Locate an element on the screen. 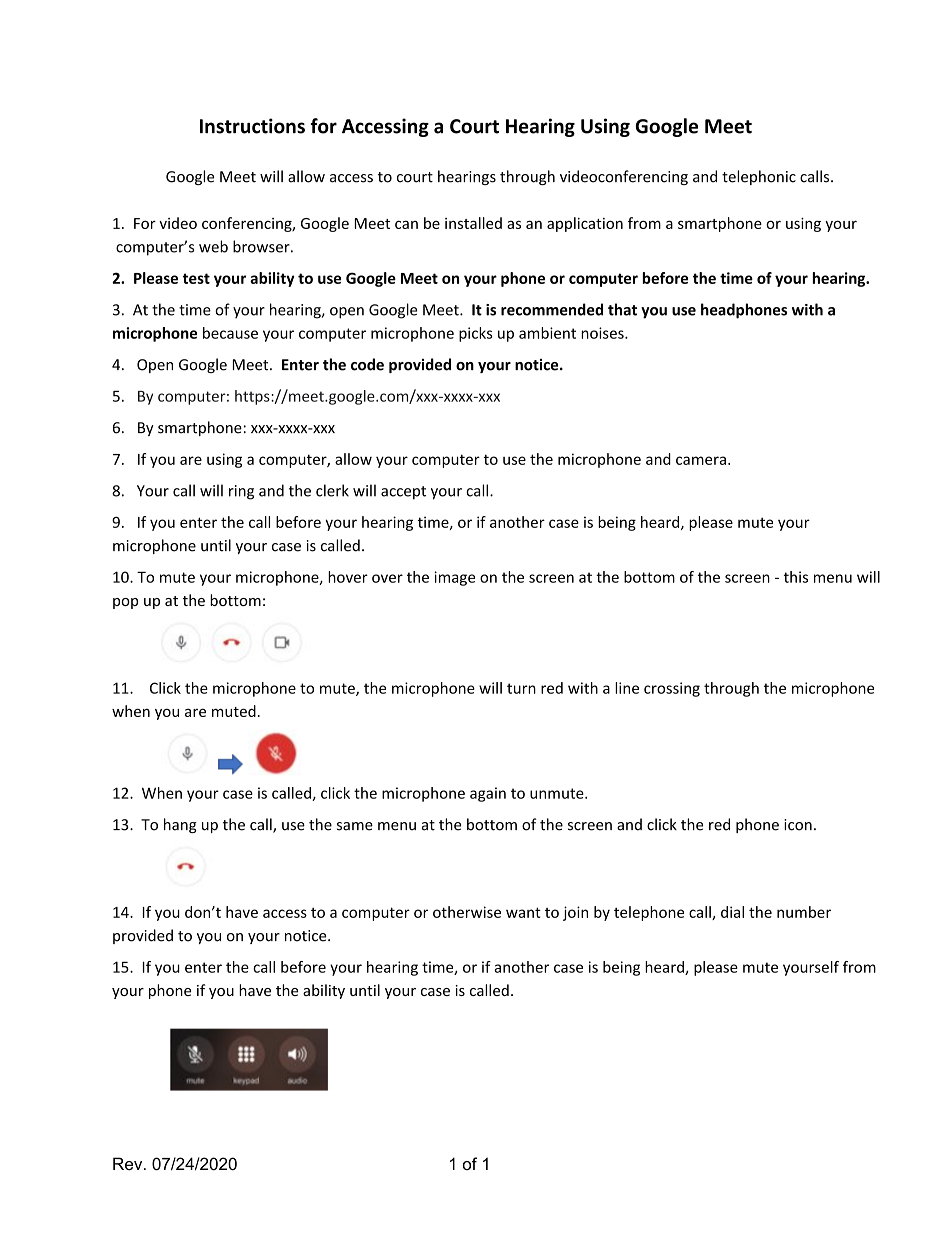 Image resolution: width=952 pixels, height=1233 pixels. otherwise is located at coordinates (467, 912).
